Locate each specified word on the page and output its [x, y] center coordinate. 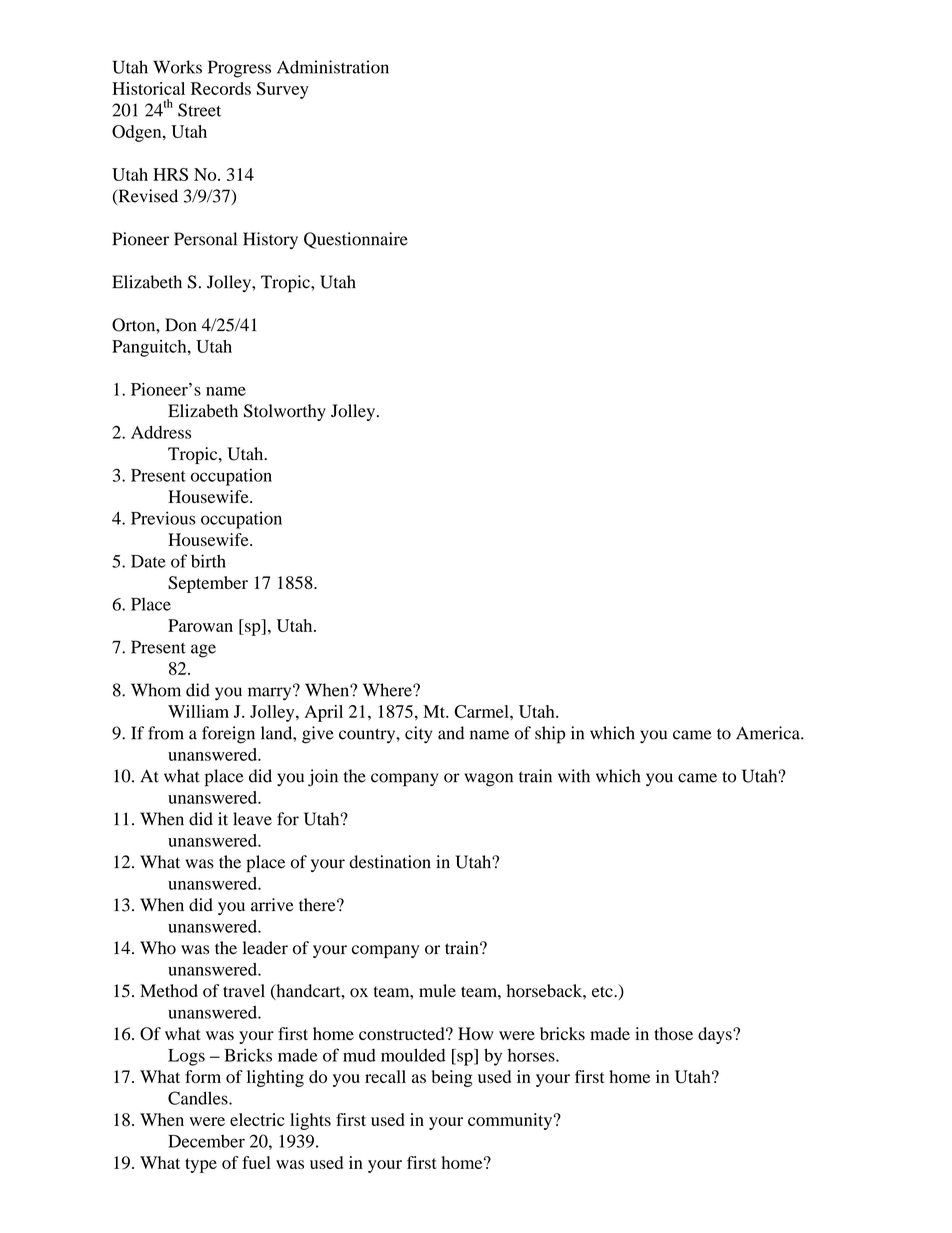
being [452, 1078]
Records [221, 88]
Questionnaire [356, 240]
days [716, 1035]
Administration [333, 67]
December [206, 1141]
